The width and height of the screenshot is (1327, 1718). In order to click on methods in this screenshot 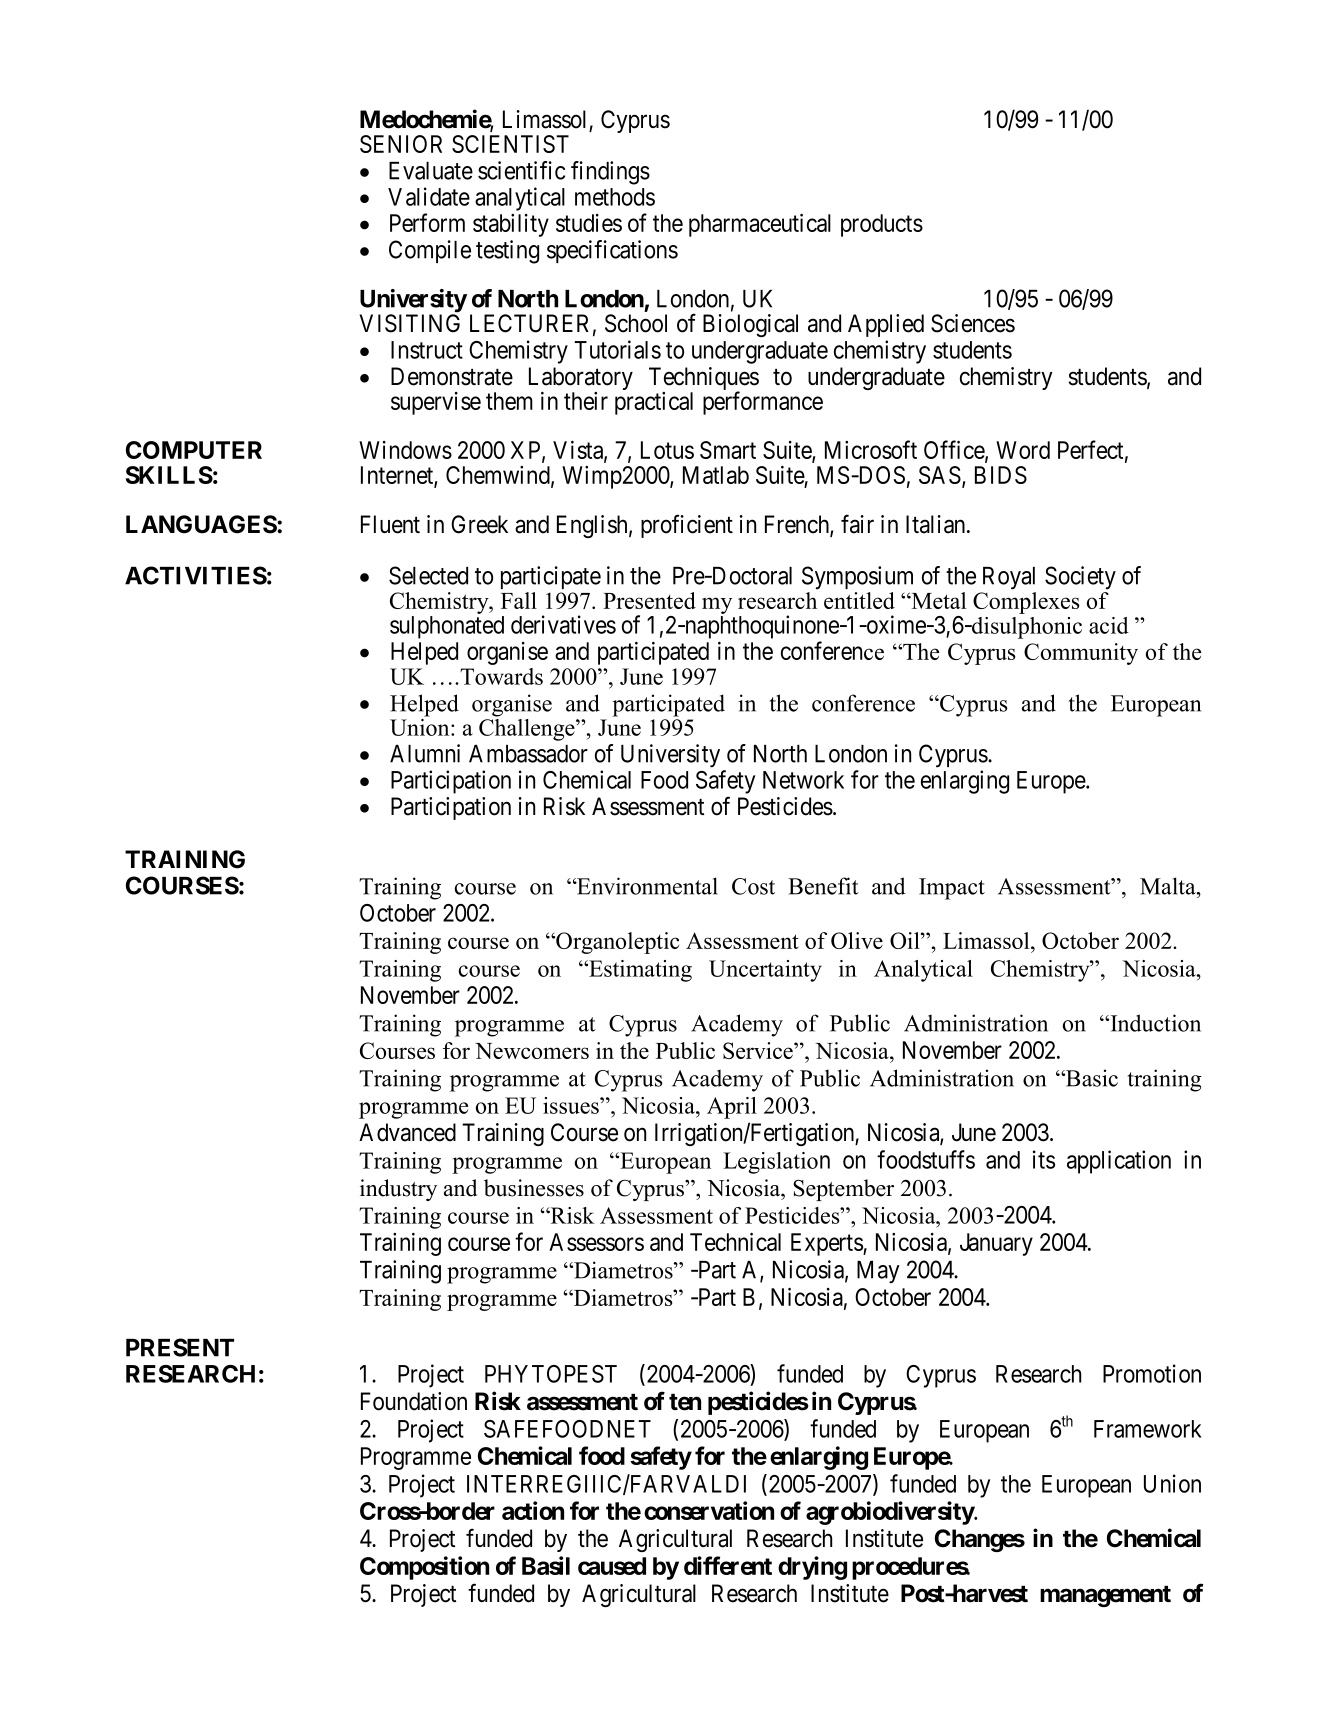, I will do `click(615, 197)`.
